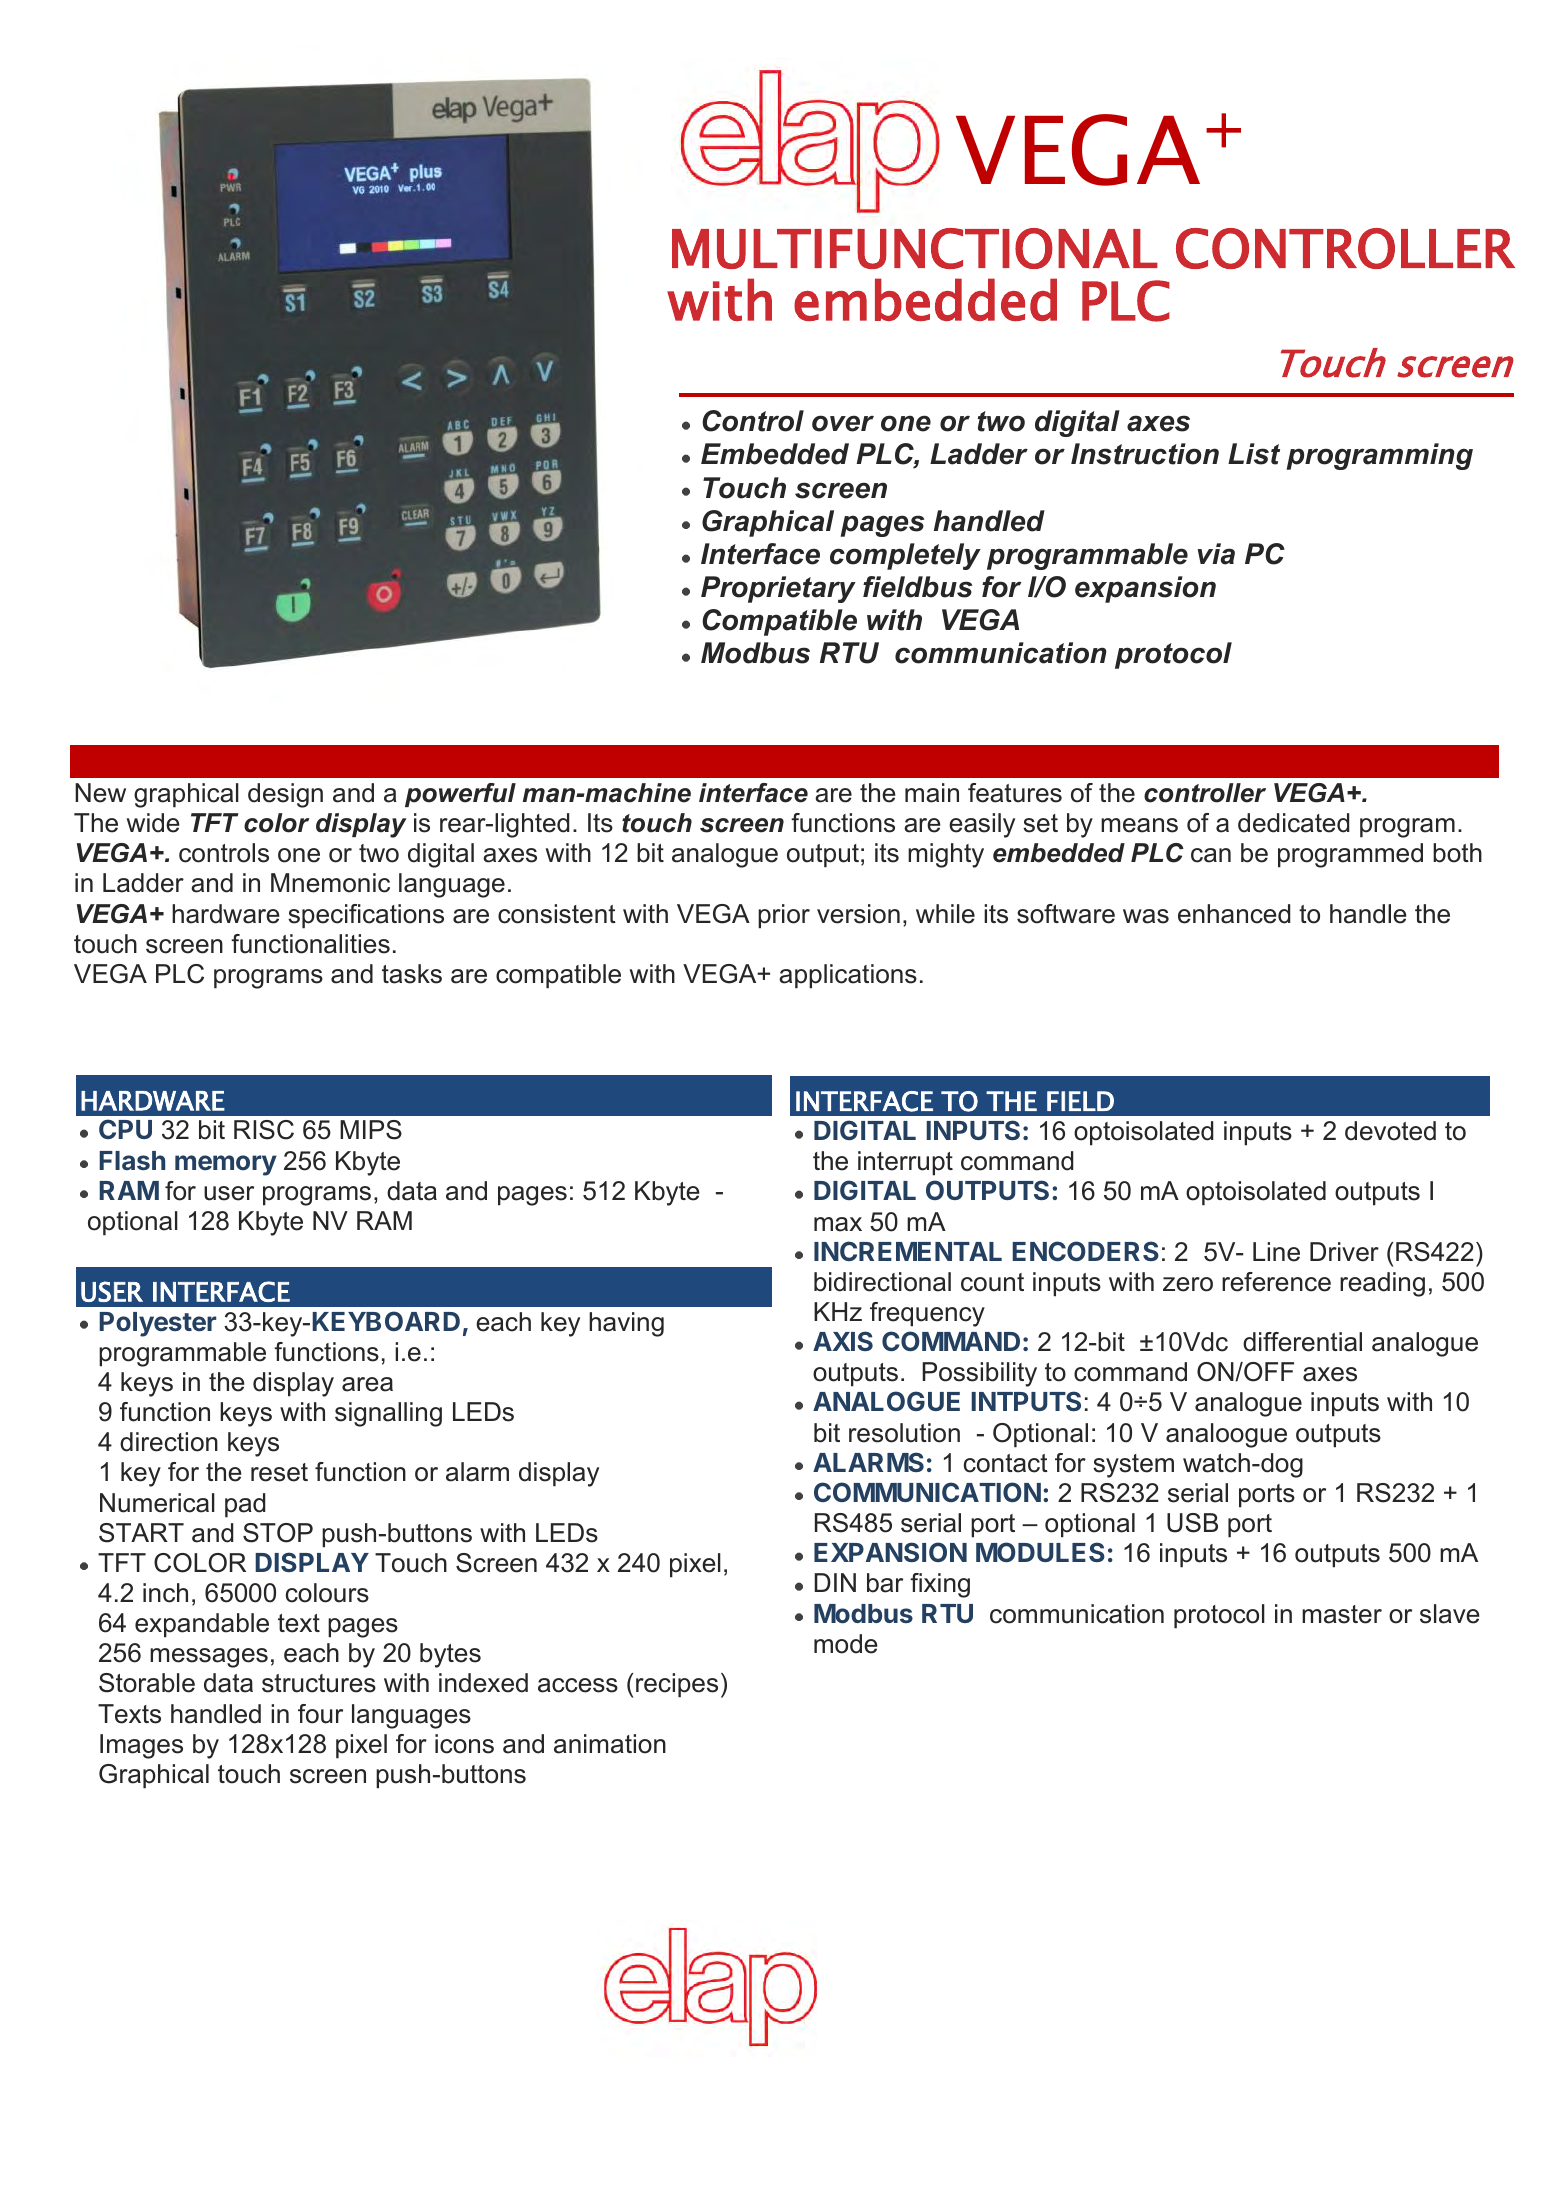 The height and width of the screenshot is (2208, 1562). What do you see at coordinates (320, 1714) in the screenshot?
I see `four` at bounding box center [320, 1714].
